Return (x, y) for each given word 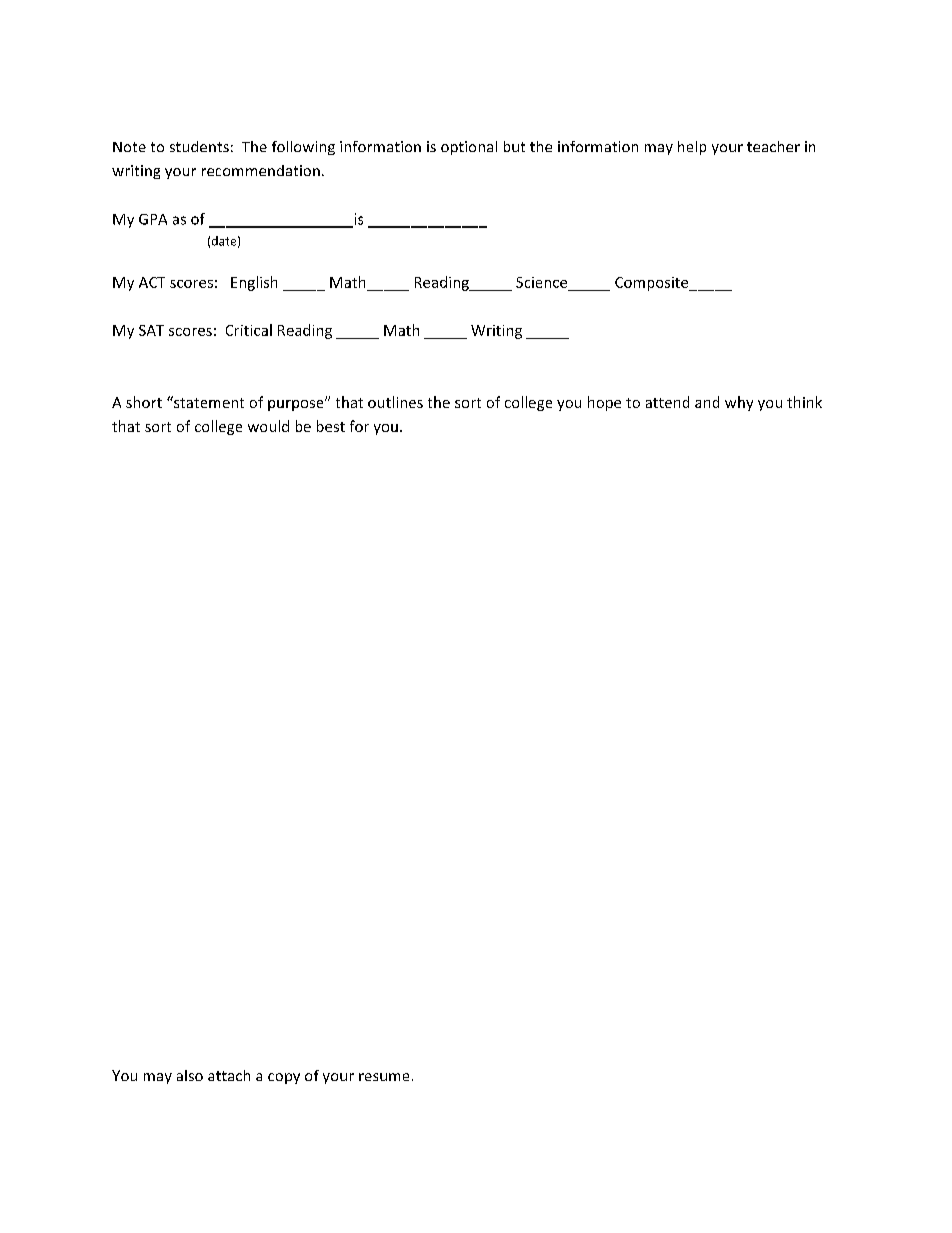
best (331, 426)
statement (208, 402)
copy (284, 1078)
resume (384, 1077)
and (707, 402)
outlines (395, 402)
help (692, 148)
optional (469, 148)
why (739, 403)
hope (604, 403)
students (199, 146)
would (268, 426)
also (190, 1075)
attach (229, 1075)
